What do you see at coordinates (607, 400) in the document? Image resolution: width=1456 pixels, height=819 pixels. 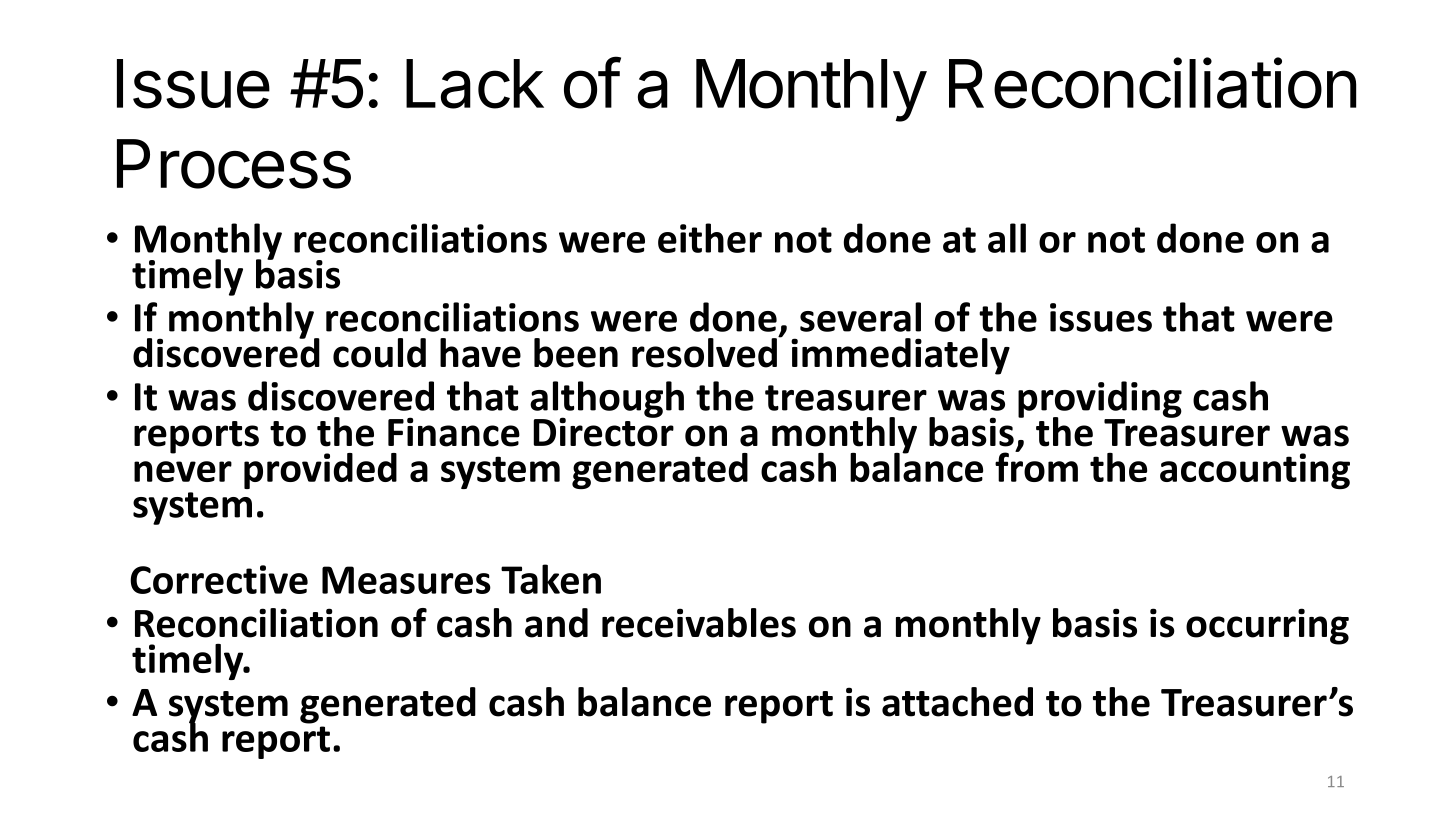 I see `although` at bounding box center [607, 400].
